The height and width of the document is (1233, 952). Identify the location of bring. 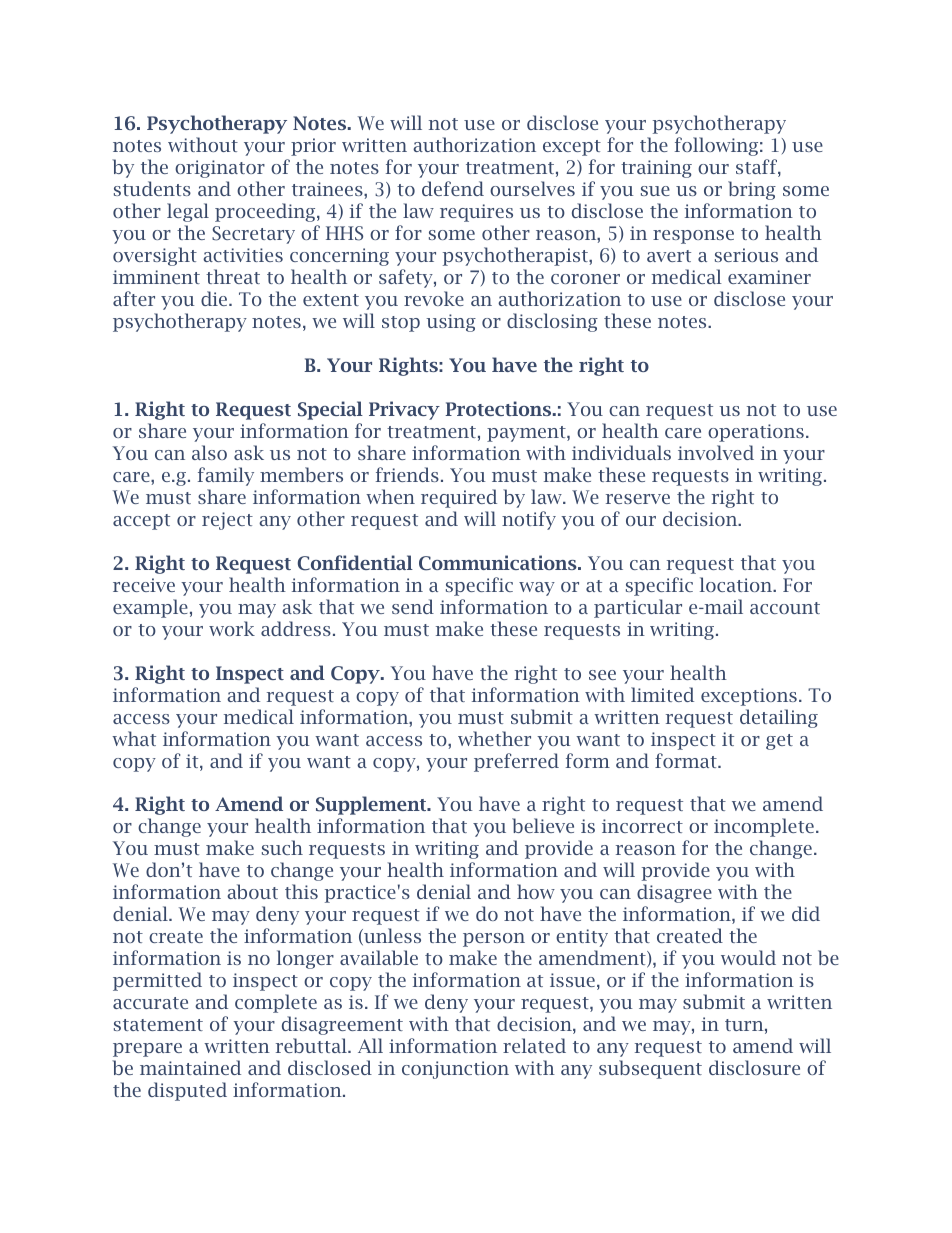
(752, 190).
